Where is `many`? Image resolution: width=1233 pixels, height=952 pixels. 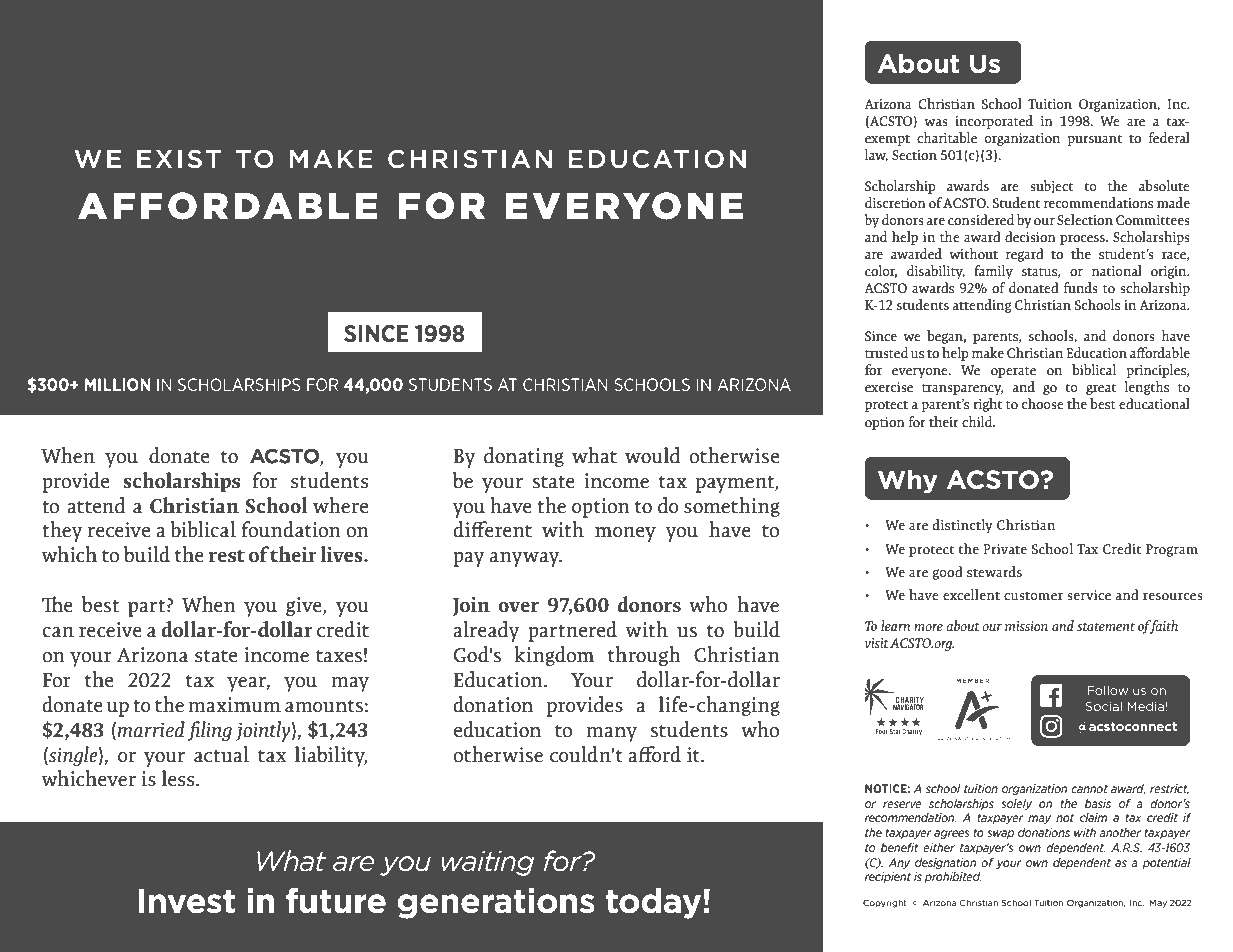
many is located at coordinates (611, 734).
